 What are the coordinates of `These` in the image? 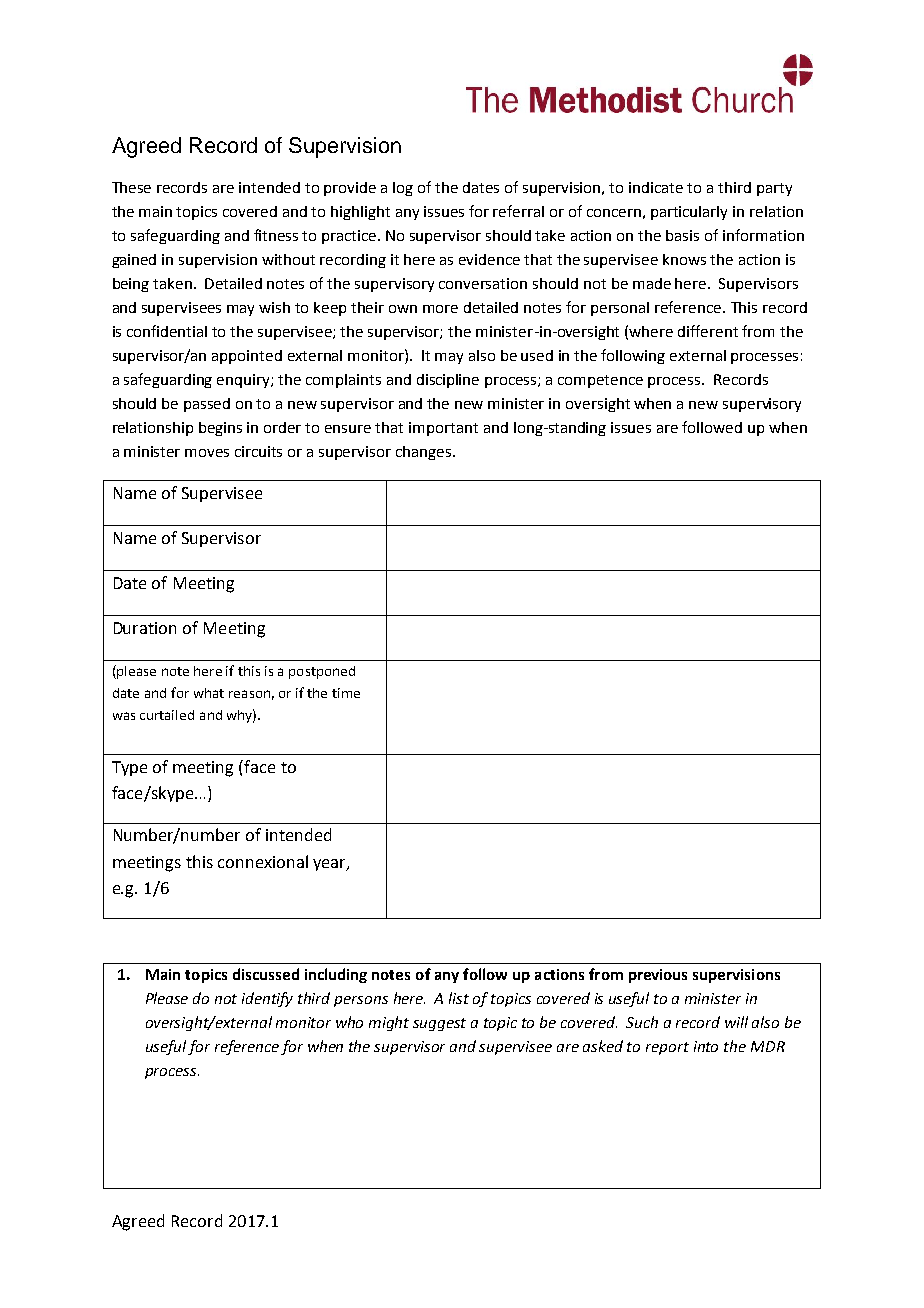 It's located at (131, 187).
